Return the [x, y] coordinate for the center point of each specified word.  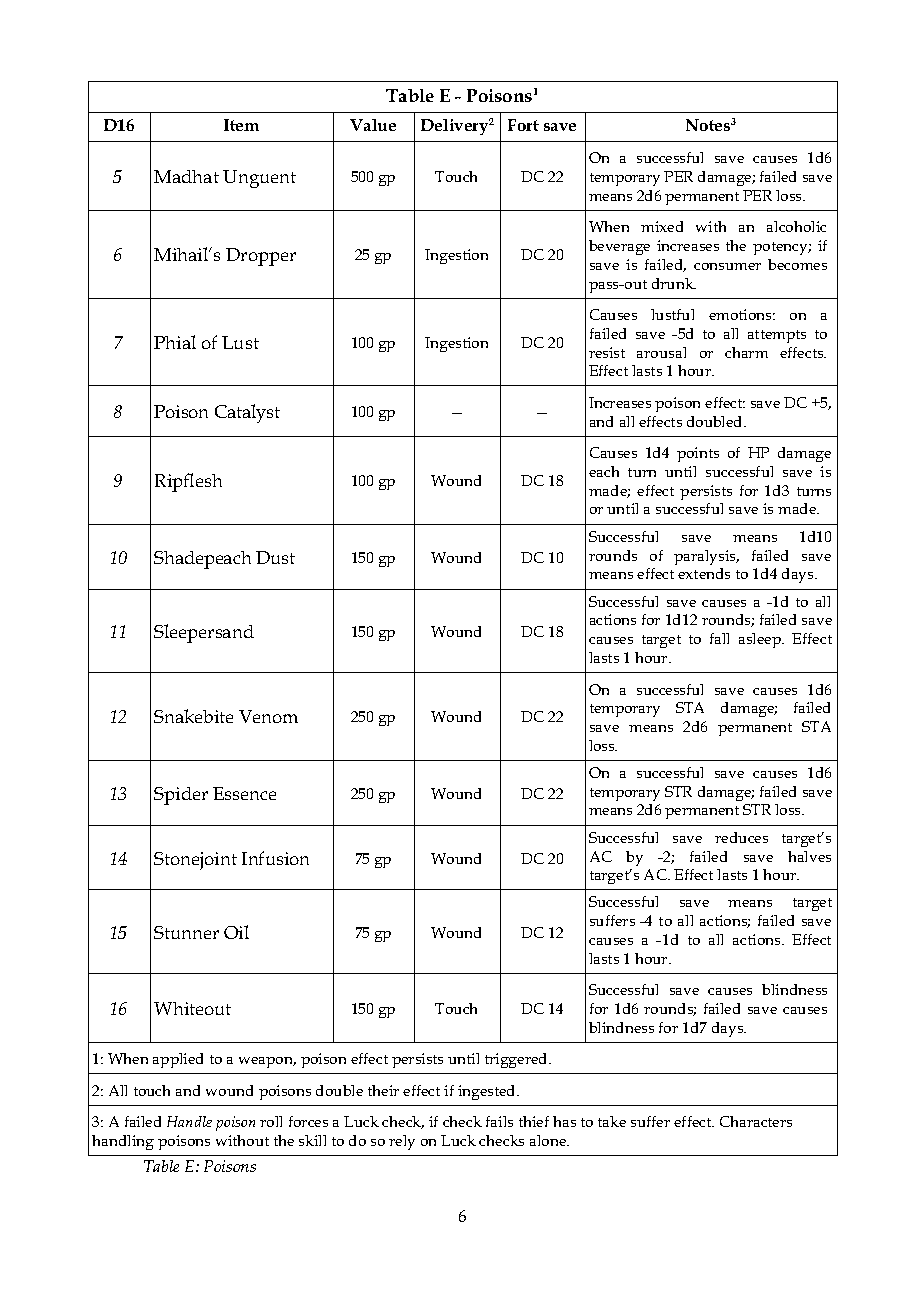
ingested [488, 1092]
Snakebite [193, 716]
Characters [756, 1121]
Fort [523, 125]
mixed [662, 226]
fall [719, 638]
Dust [275, 557]
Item [241, 125]
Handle [189, 1121]
